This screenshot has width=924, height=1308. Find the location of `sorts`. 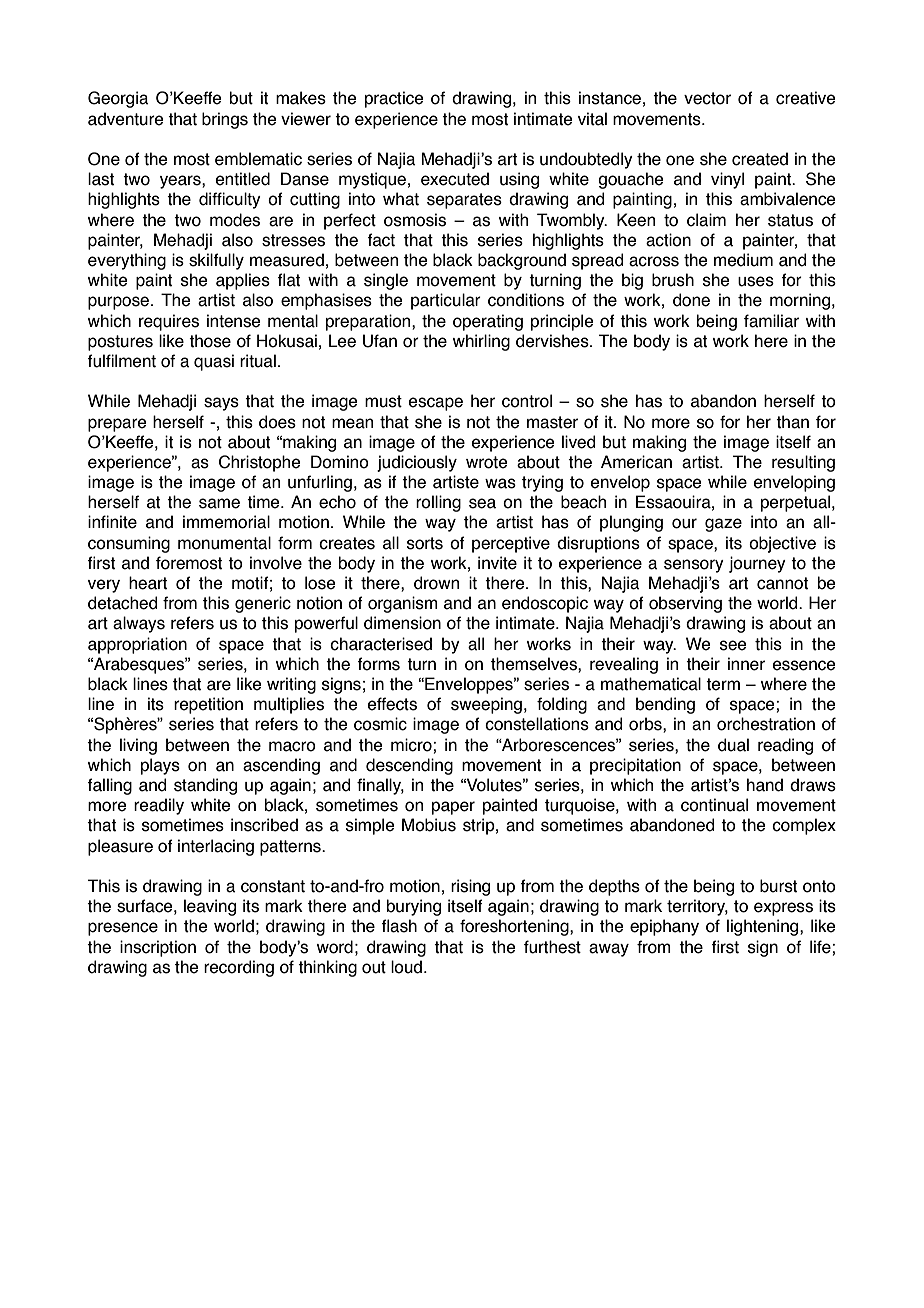

sorts is located at coordinates (425, 543).
